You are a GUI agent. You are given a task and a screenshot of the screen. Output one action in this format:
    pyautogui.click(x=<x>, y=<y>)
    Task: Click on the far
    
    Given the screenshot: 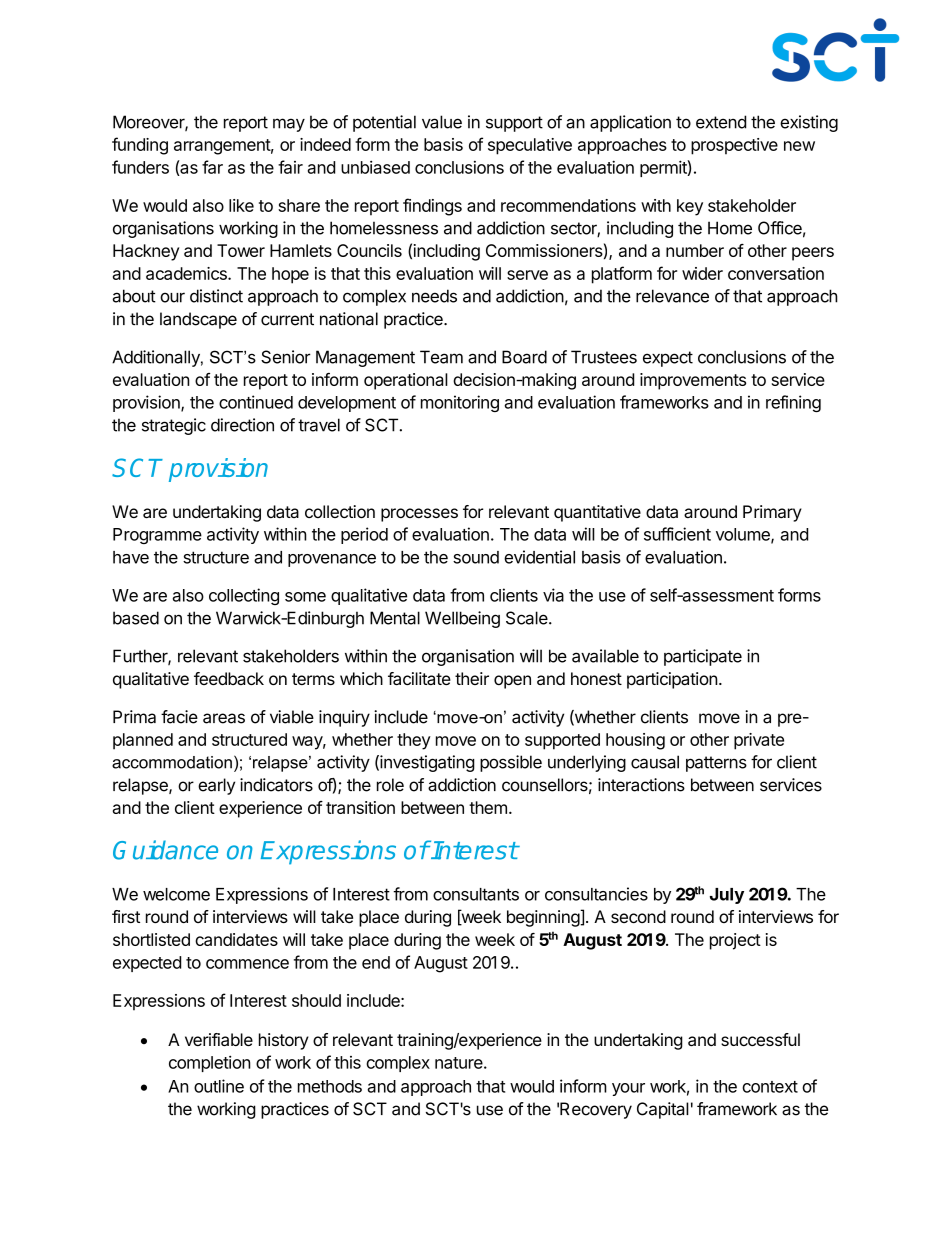 What is the action you would take?
    pyautogui.click(x=212, y=167)
